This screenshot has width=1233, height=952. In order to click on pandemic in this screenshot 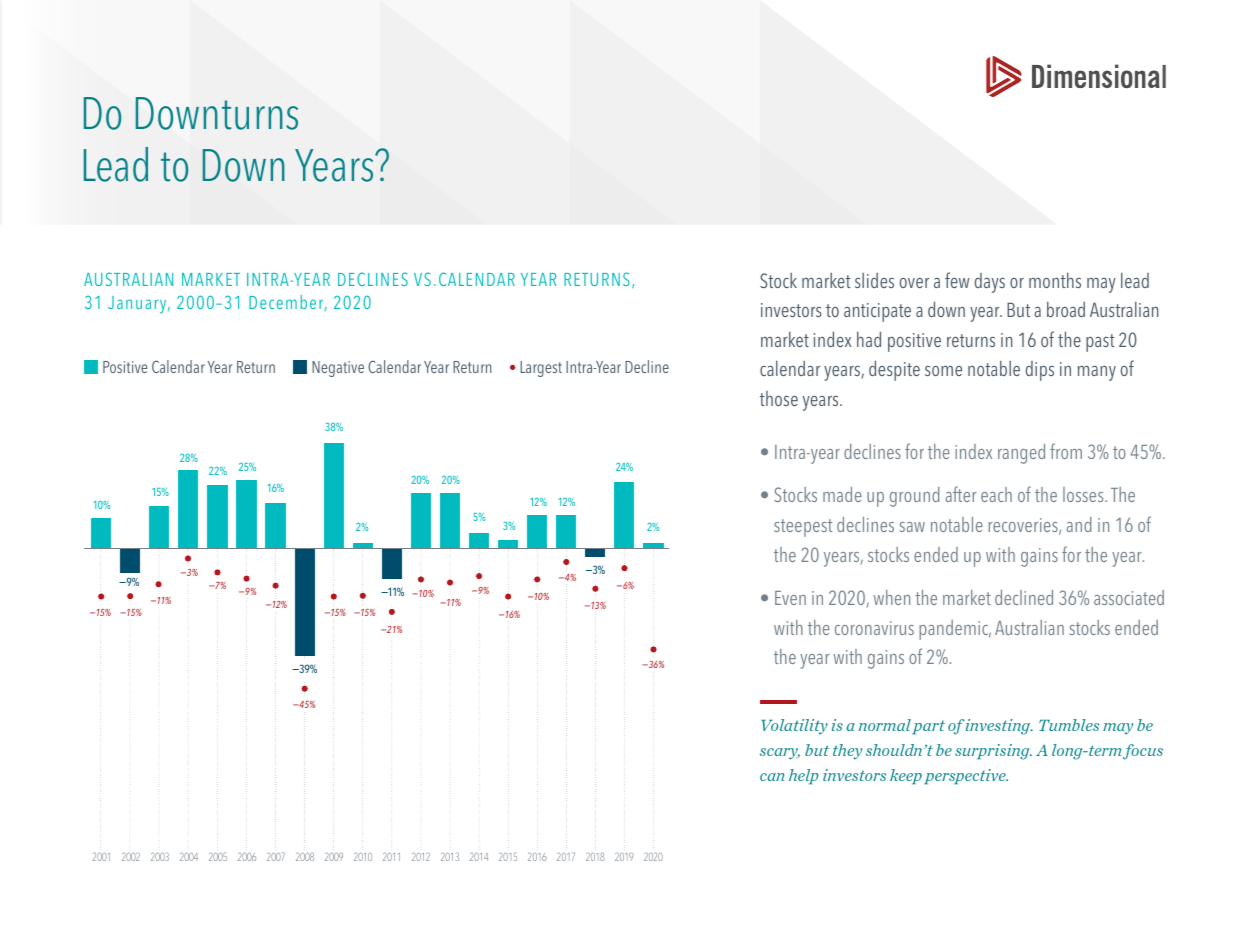, I will do `click(955, 630)`.
